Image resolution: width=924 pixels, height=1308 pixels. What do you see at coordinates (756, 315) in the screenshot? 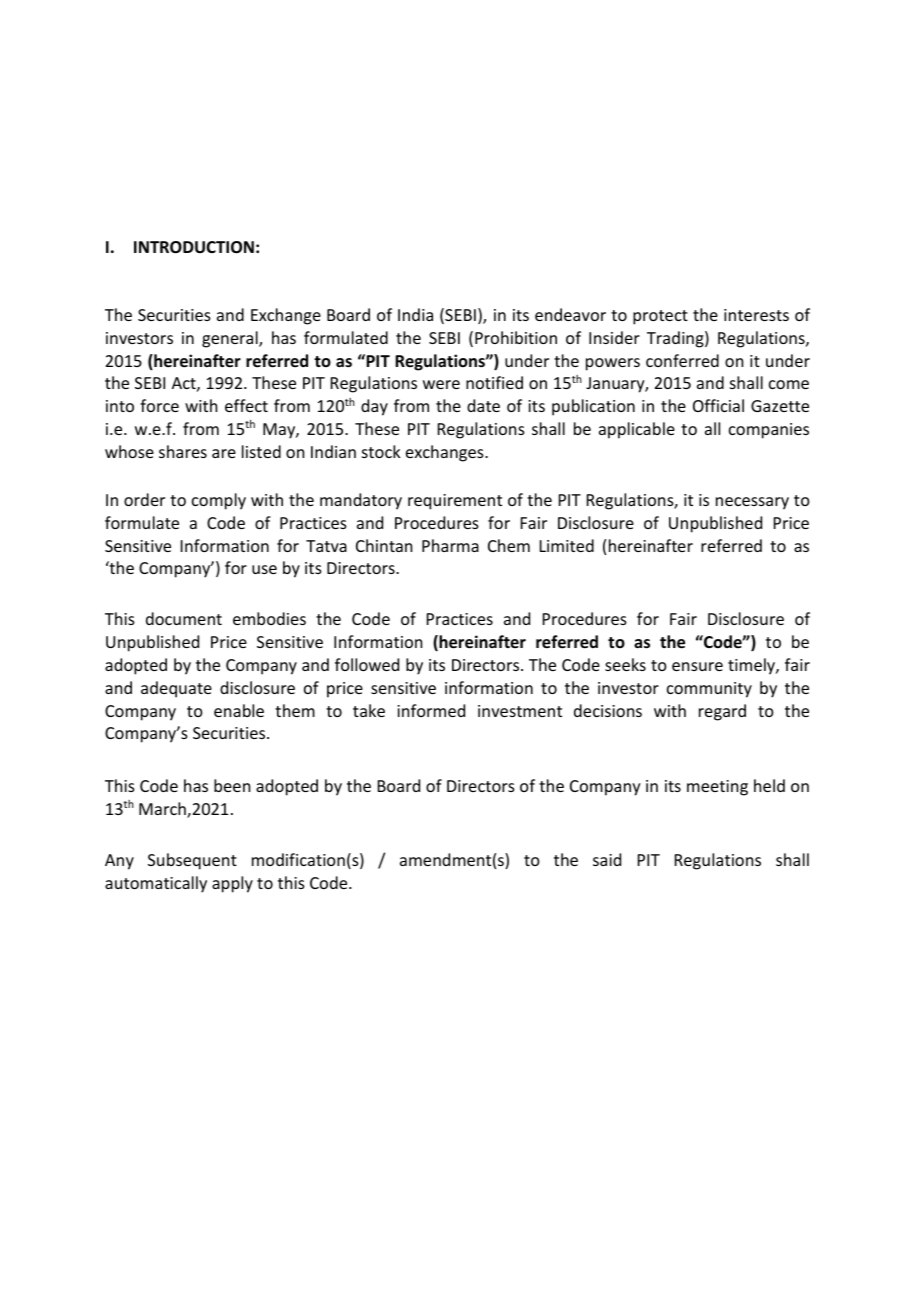
I see `interests` at bounding box center [756, 315].
